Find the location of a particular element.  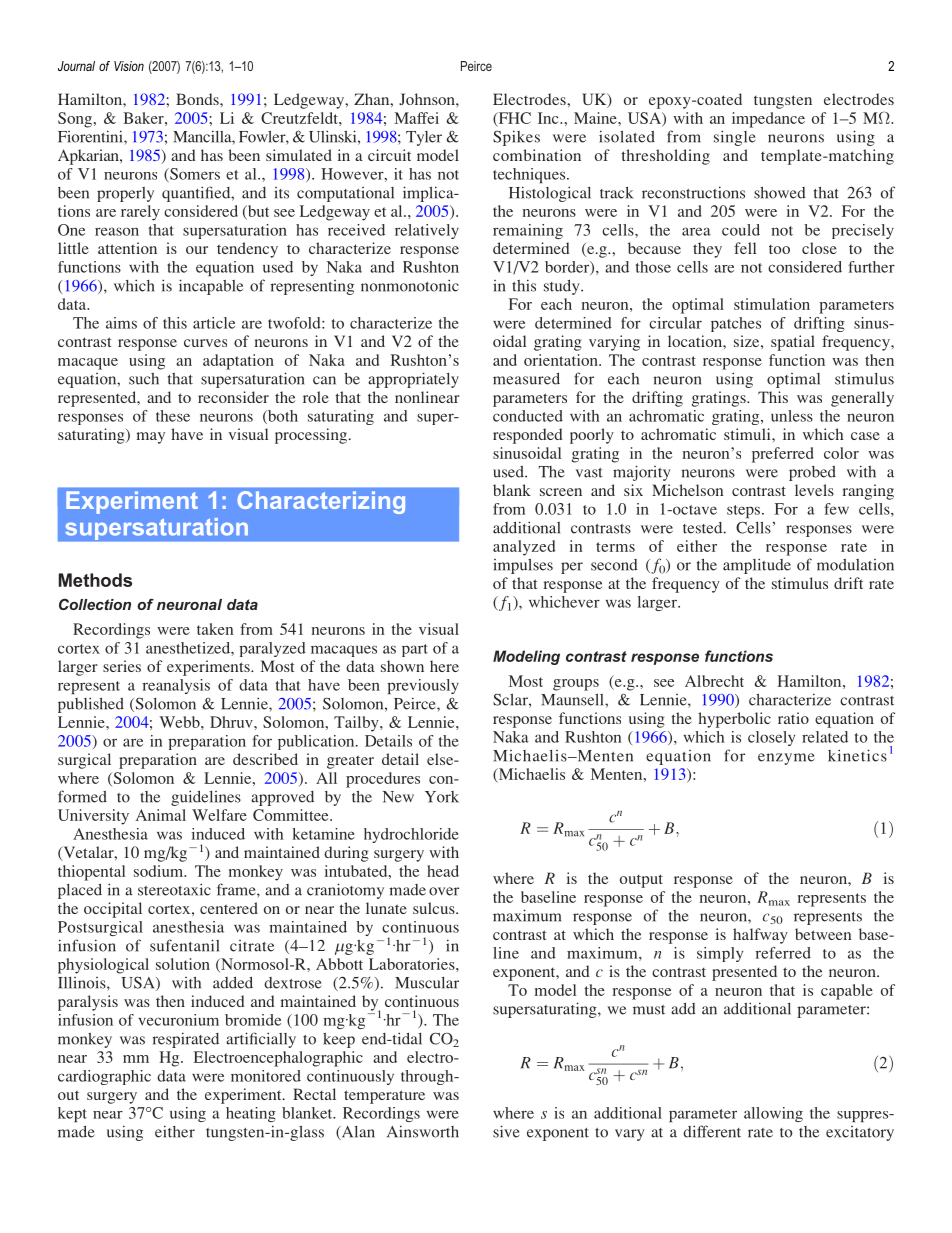

Bonds is located at coordinates (198, 99).
